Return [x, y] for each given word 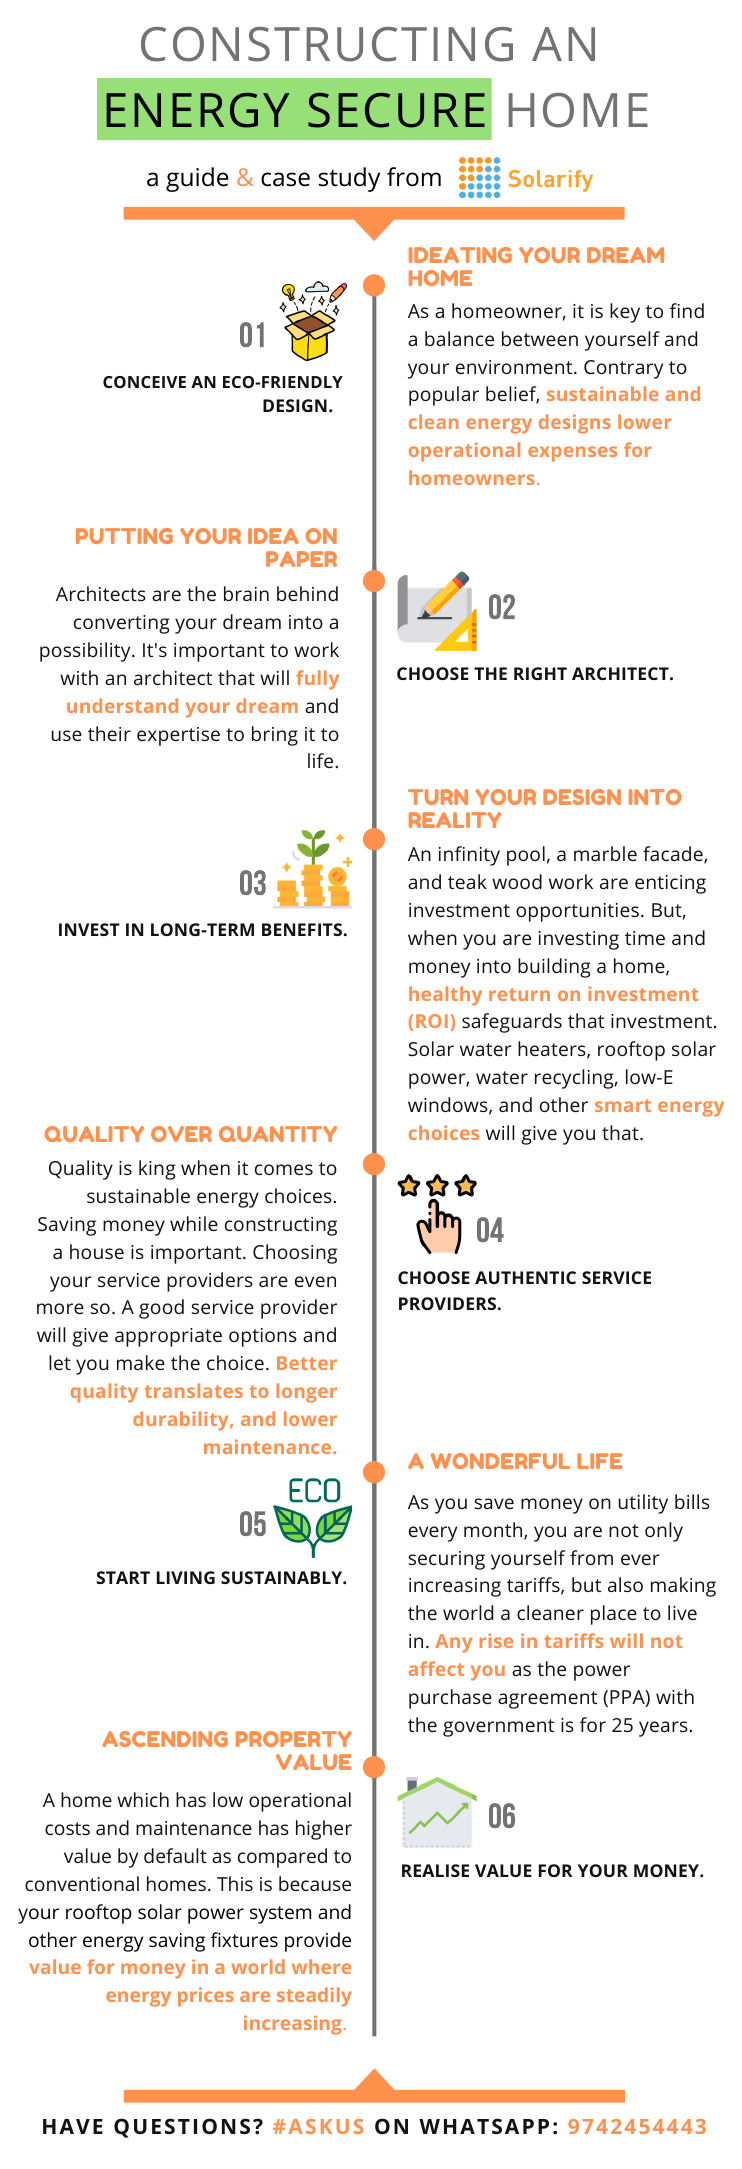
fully [317, 680]
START [123, 1577]
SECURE [396, 110]
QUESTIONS [182, 2128]
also [625, 1584]
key [625, 313]
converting [122, 624]
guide [197, 179]
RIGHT [540, 673]
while [194, 1223]
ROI [432, 1021]
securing [446, 1560]
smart [623, 1105]
